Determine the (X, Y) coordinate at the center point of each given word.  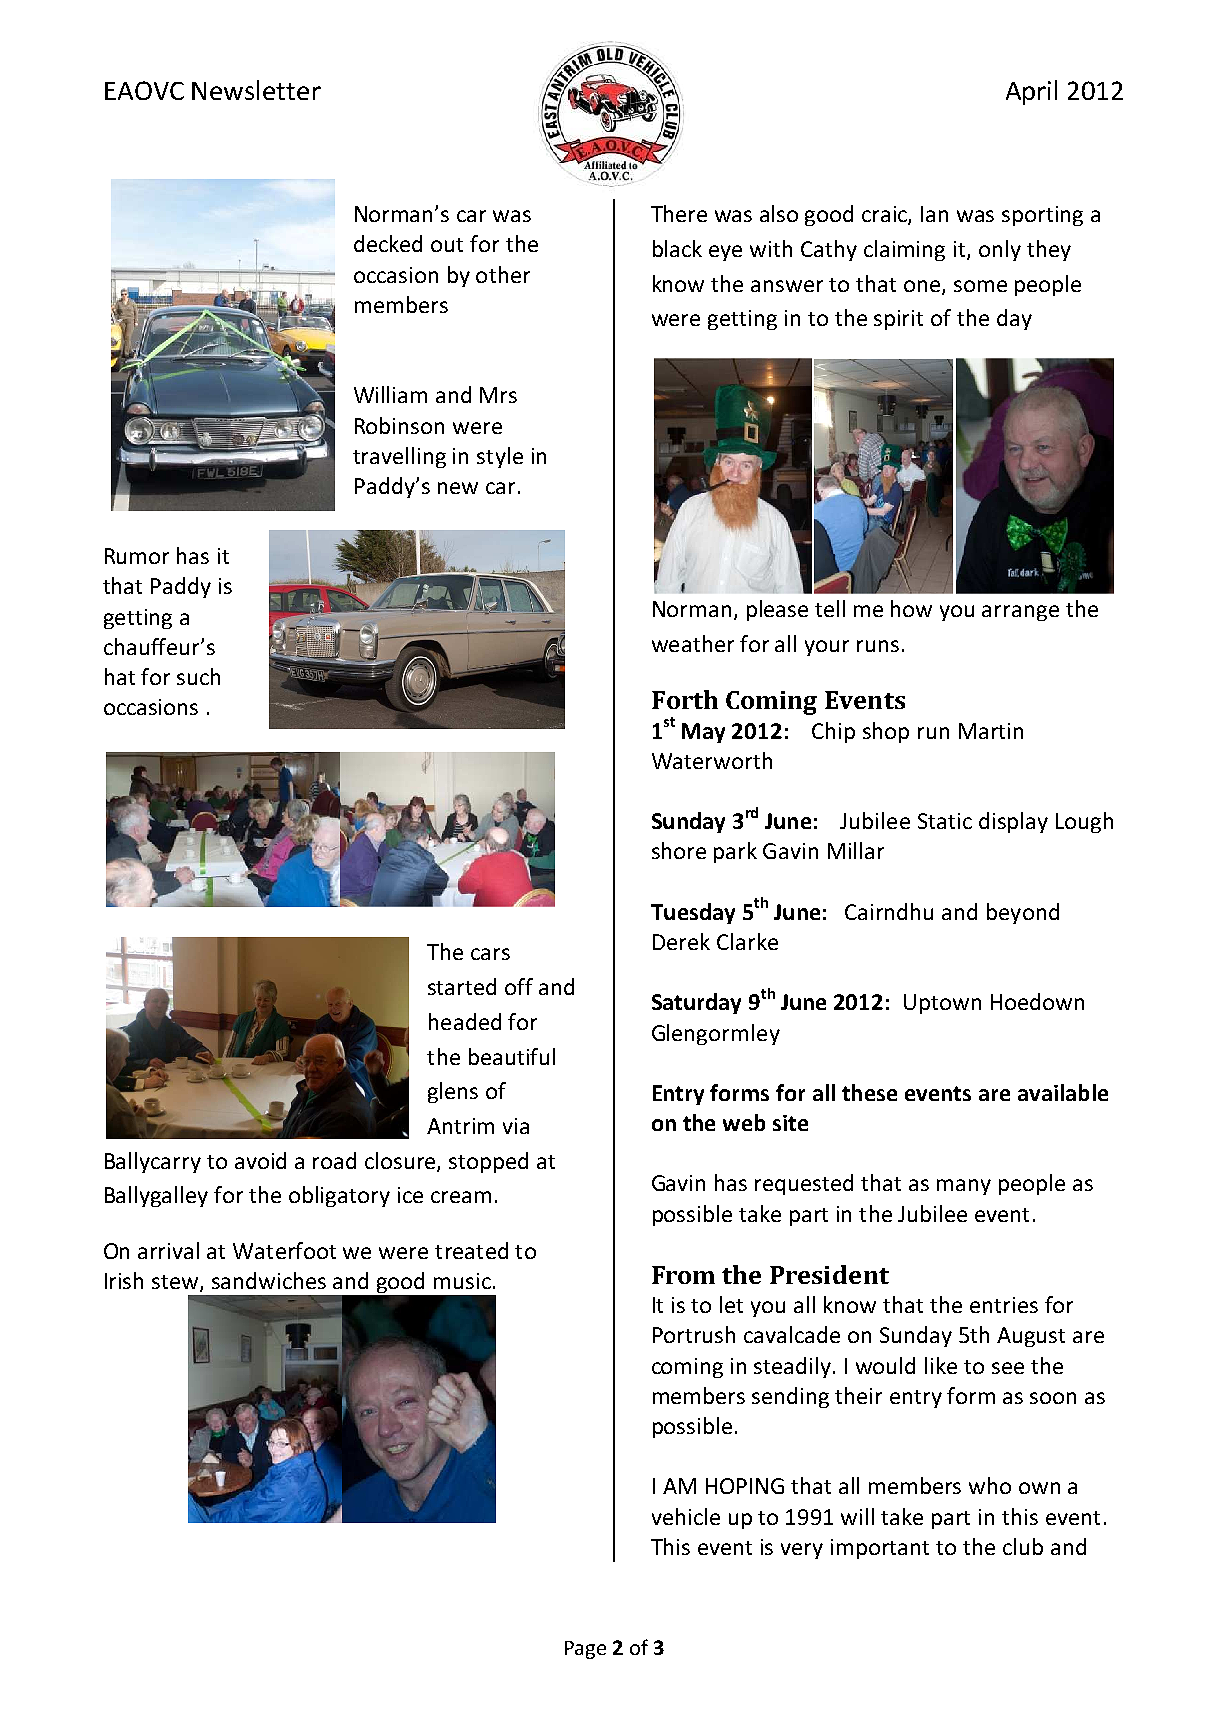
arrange (1020, 613)
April (1031, 92)
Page (585, 1650)
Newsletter (256, 90)
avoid (260, 1160)
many (964, 1187)
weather (693, 643)
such (198, 676)
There (679, 213)
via (516, 1126)
